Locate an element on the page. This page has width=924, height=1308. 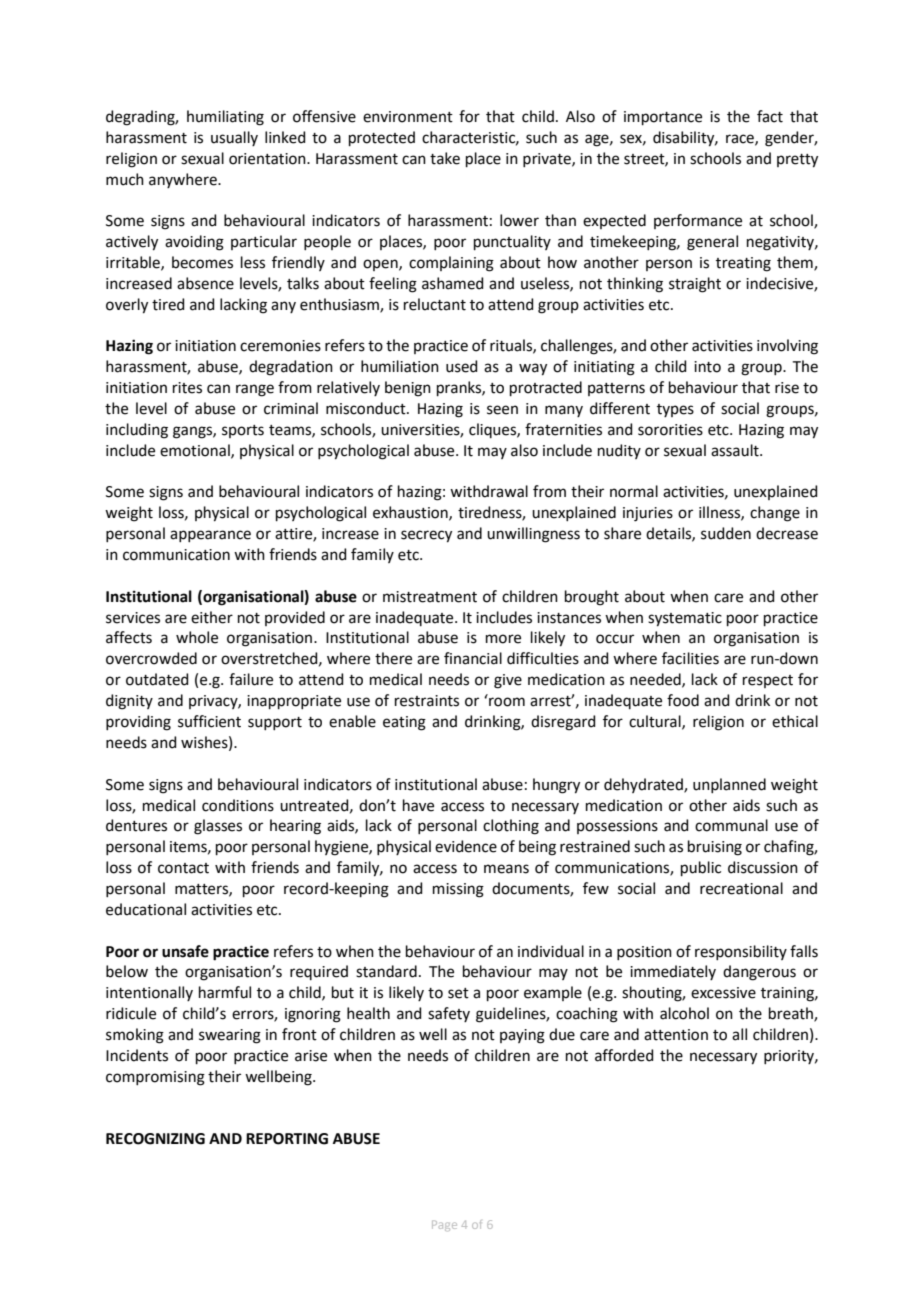
financial is located at coordinates (473, 658).
